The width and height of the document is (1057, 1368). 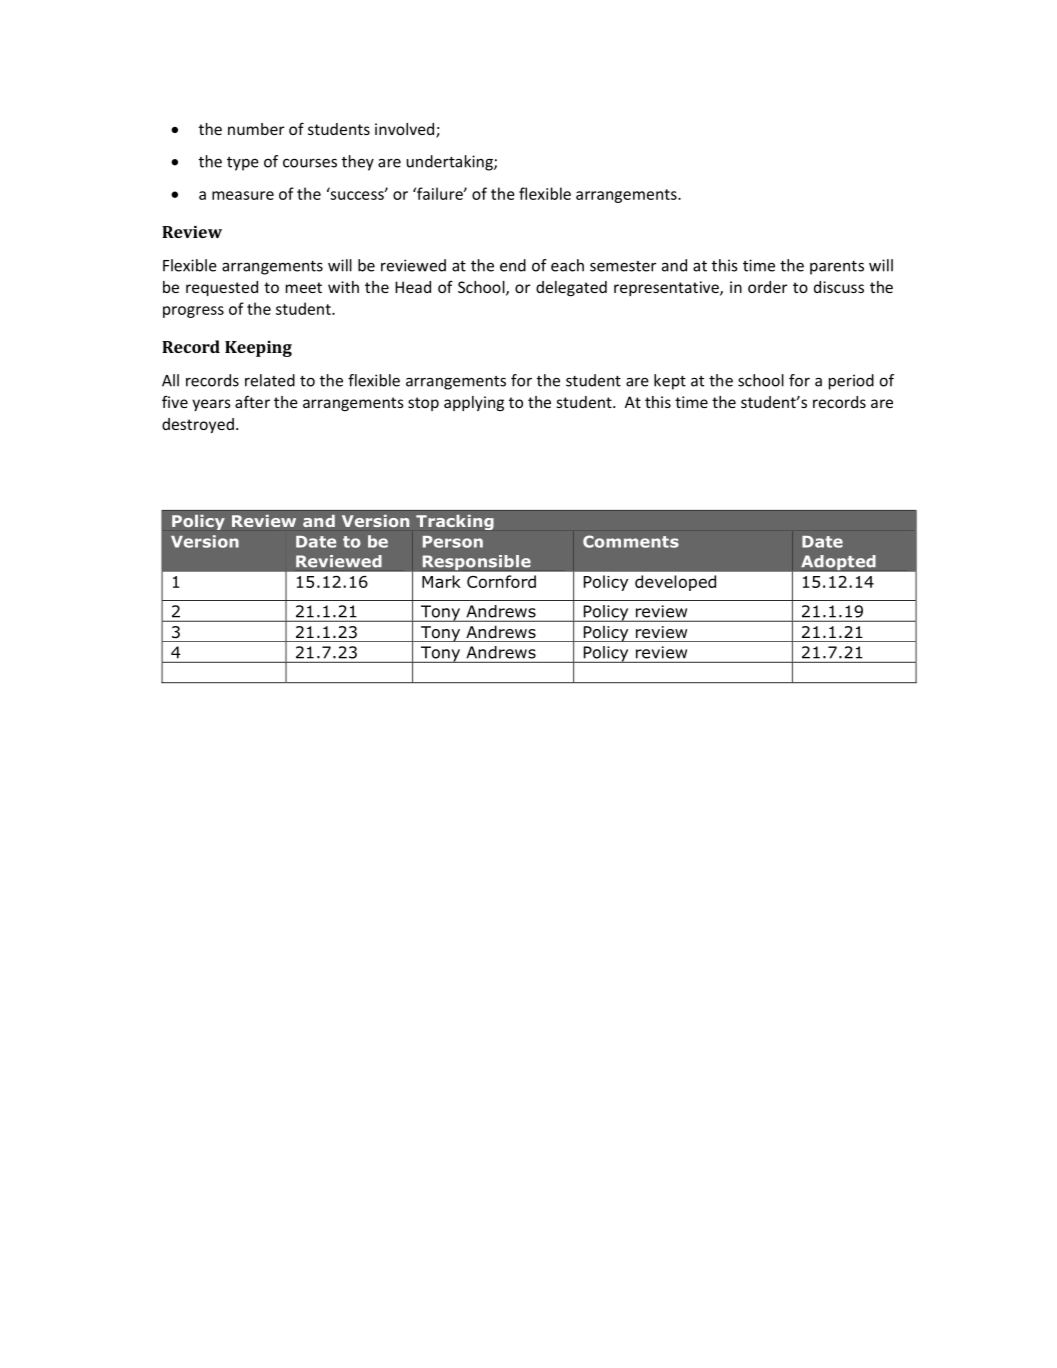 I want to click on parents, so click(x=837, y=268).
